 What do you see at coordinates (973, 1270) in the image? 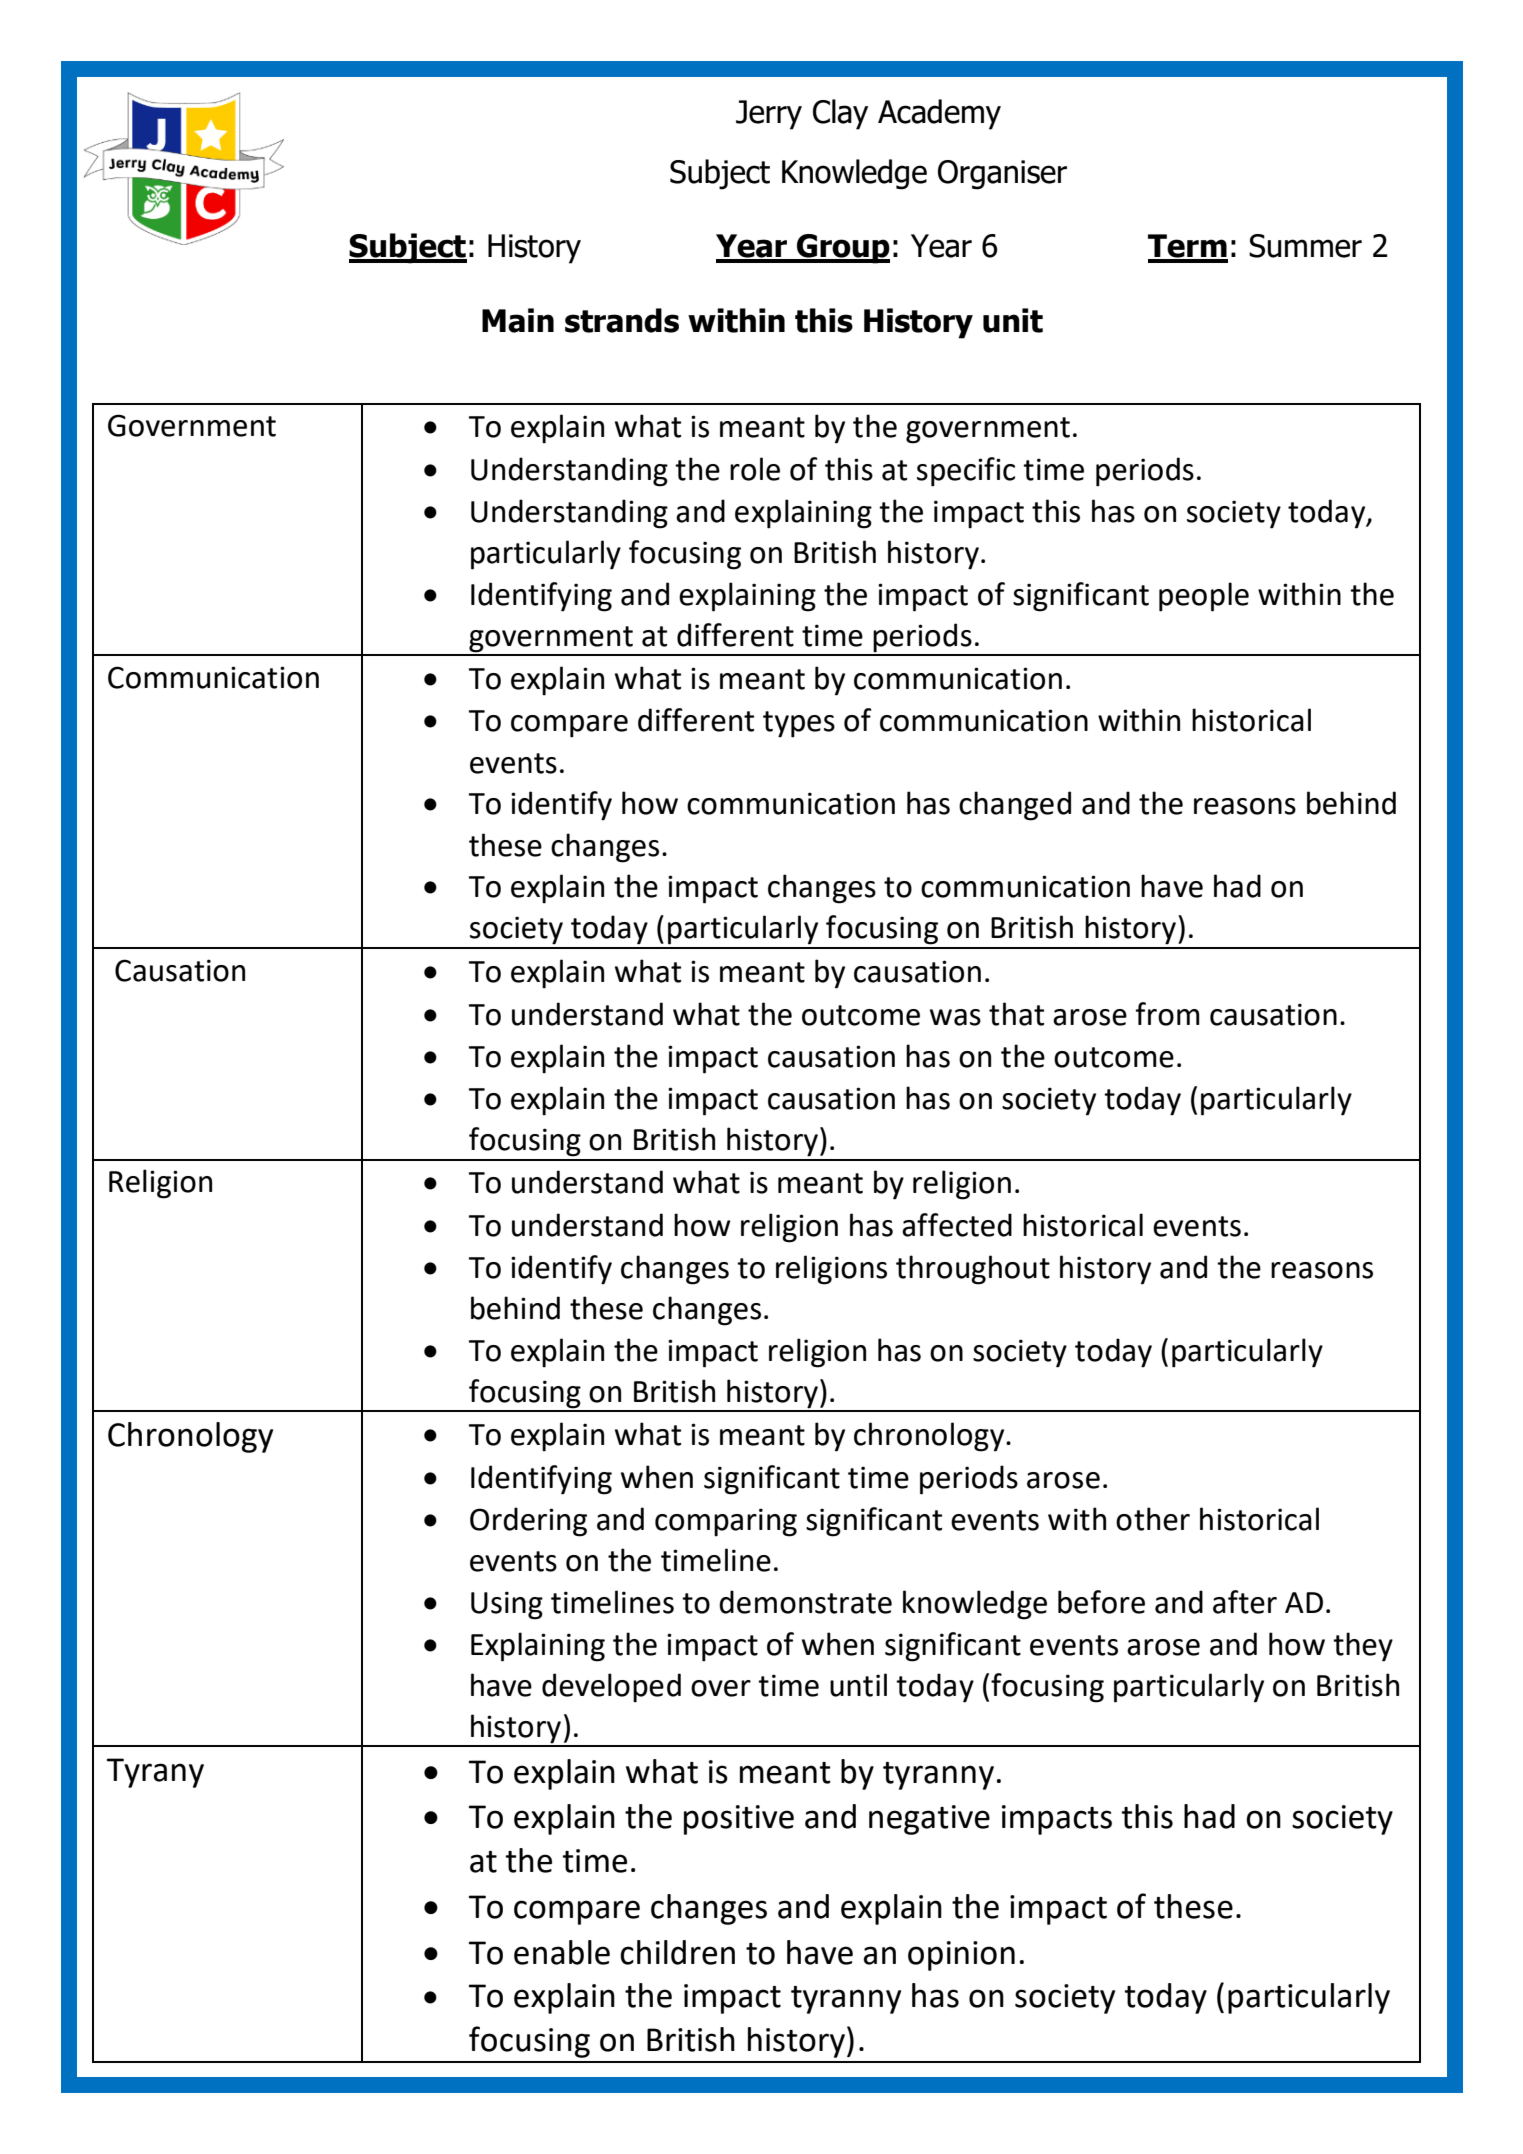
I see `throughout` at bounding box center [973, 1270].
